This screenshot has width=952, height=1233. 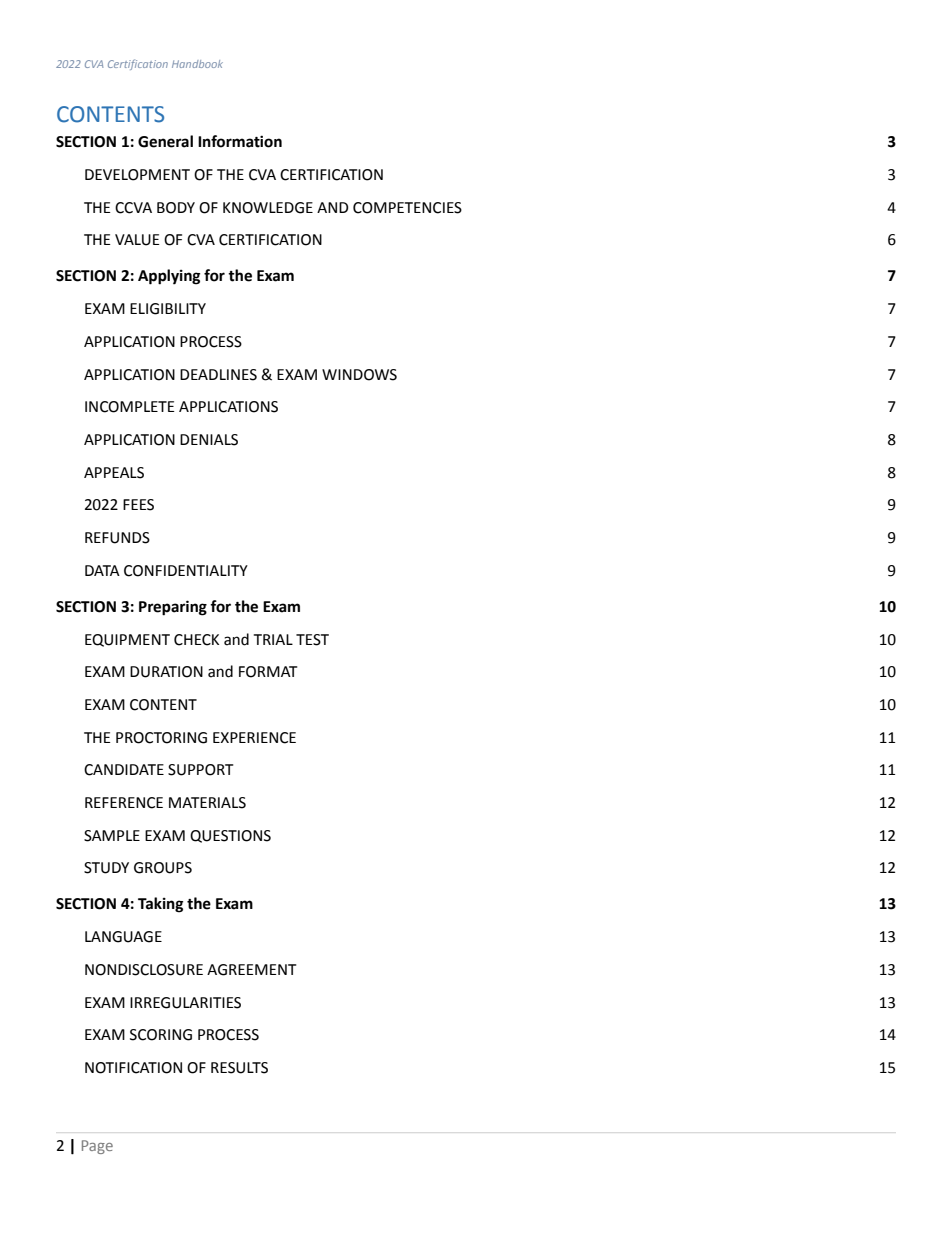 I want to click on AGREEMENT, so click(x=251, y=970).
